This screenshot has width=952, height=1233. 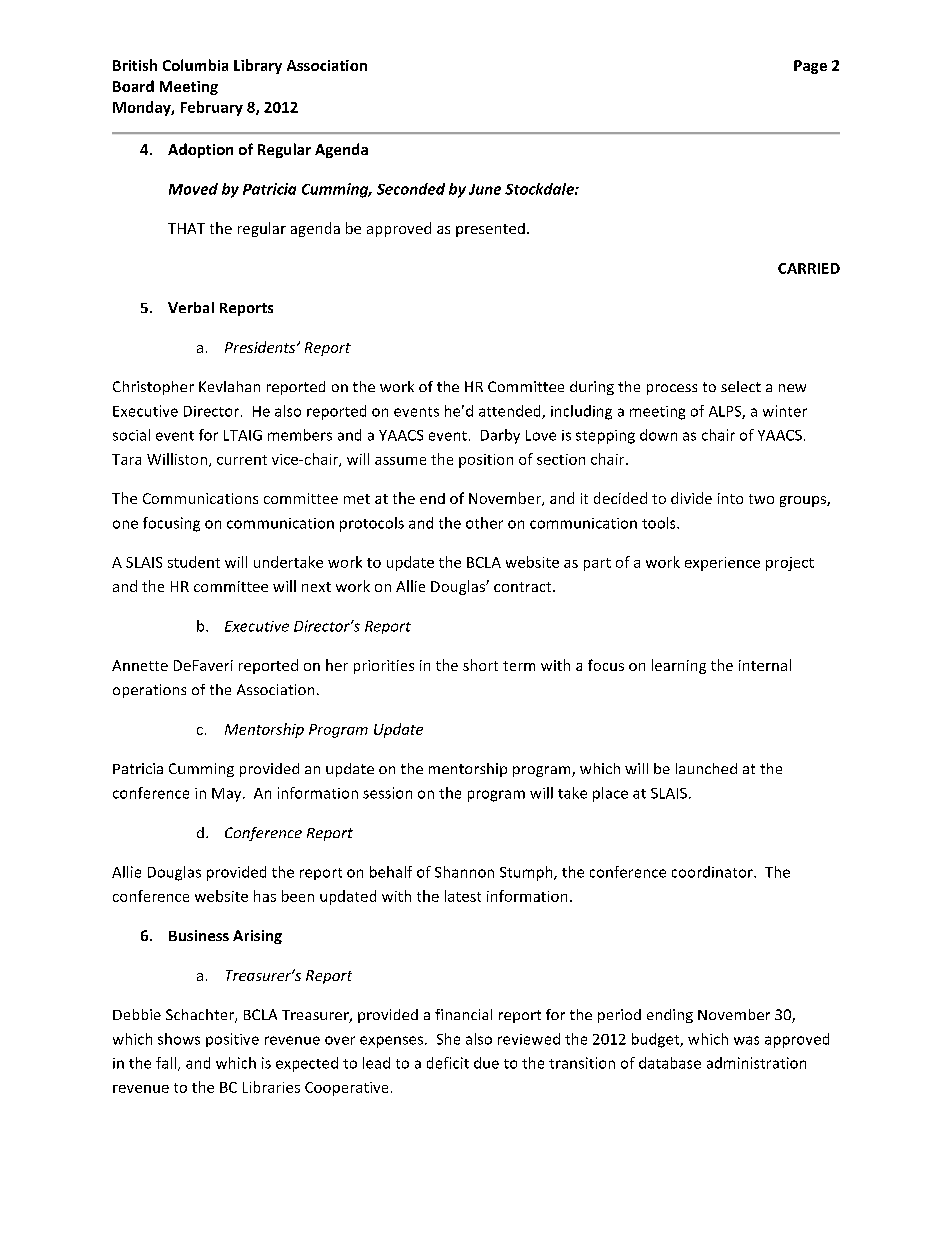 I want to click on into, so click(x=730, y=498).
